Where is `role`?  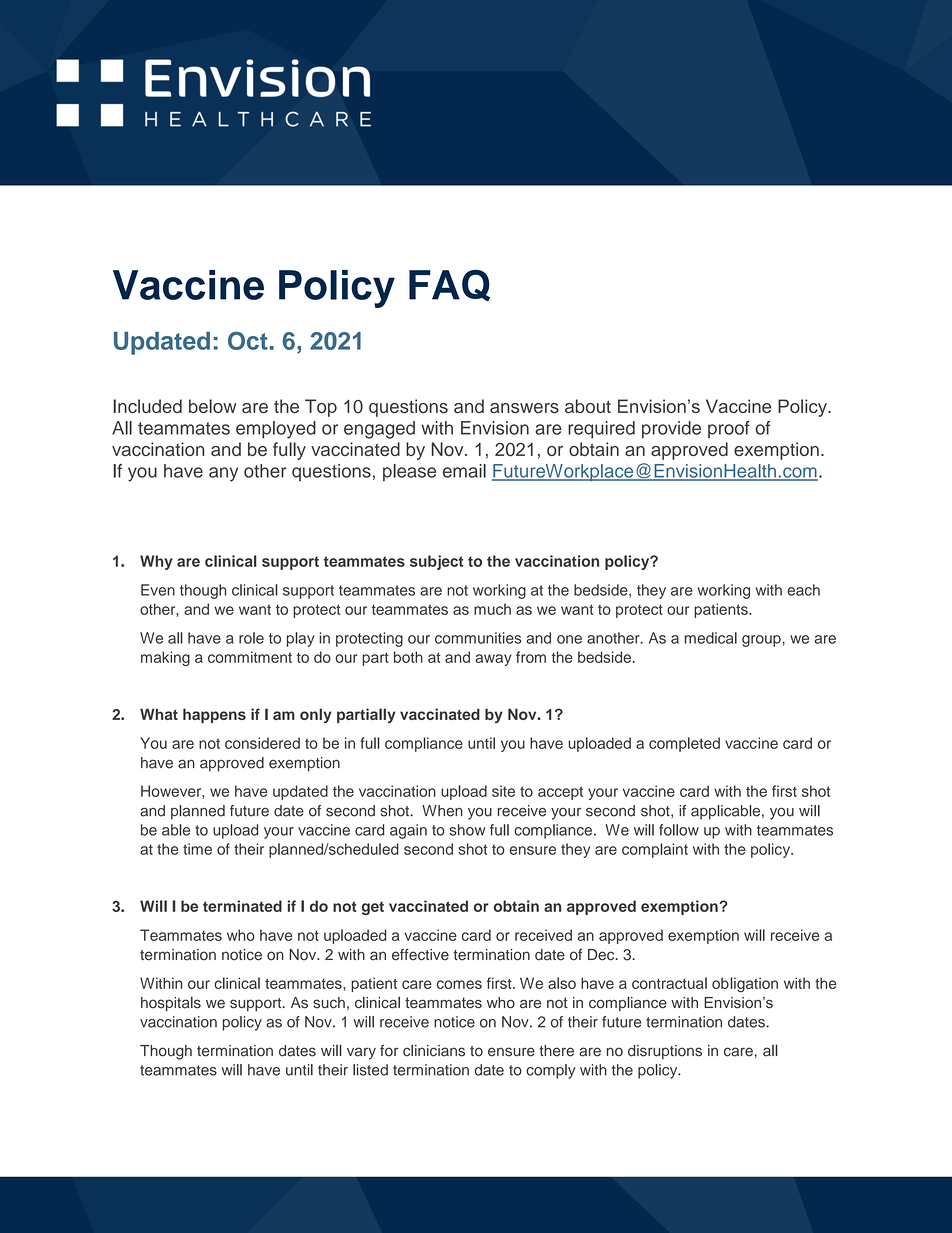 role is located at coordinates (251, 638).
